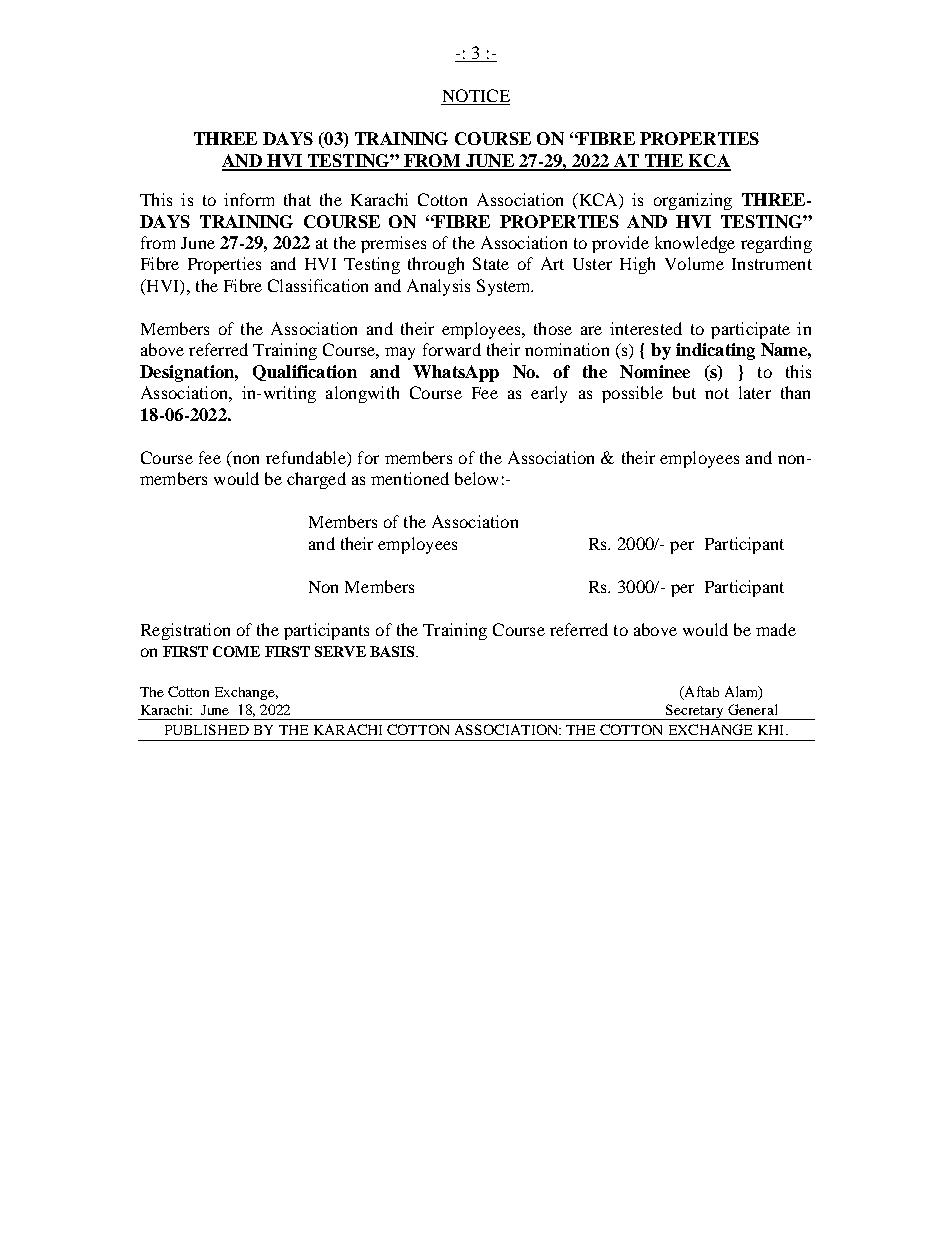 The height and width of the screenshot is (1233, 952). Describe the element at coordinates (207, 729) in the screenshot. I see `PUBLISHED` at that location.
